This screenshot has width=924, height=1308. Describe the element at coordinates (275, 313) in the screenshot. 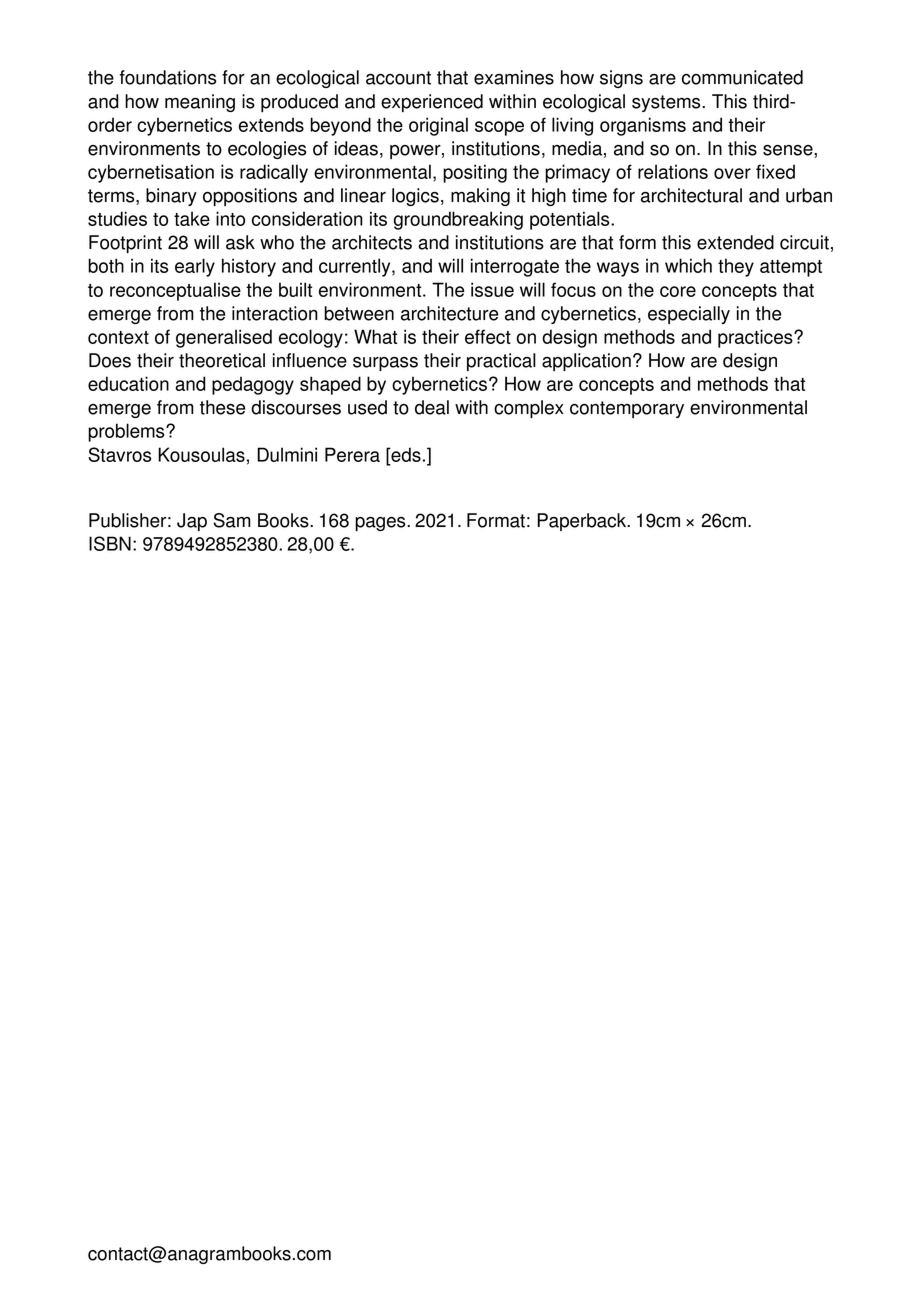

I see `interaction` at that location.
